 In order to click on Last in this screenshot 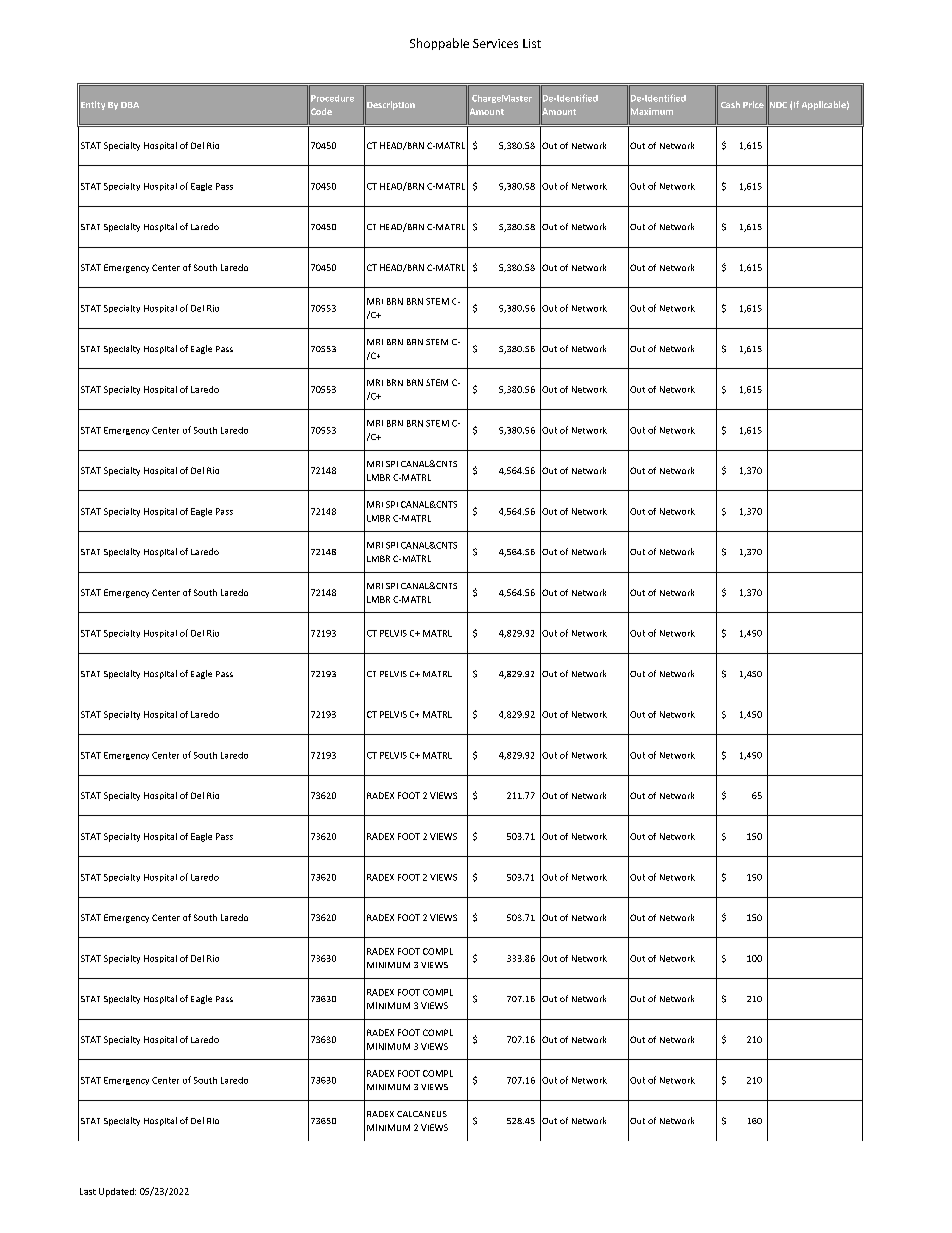, I will do `click(88, 1191)`.
